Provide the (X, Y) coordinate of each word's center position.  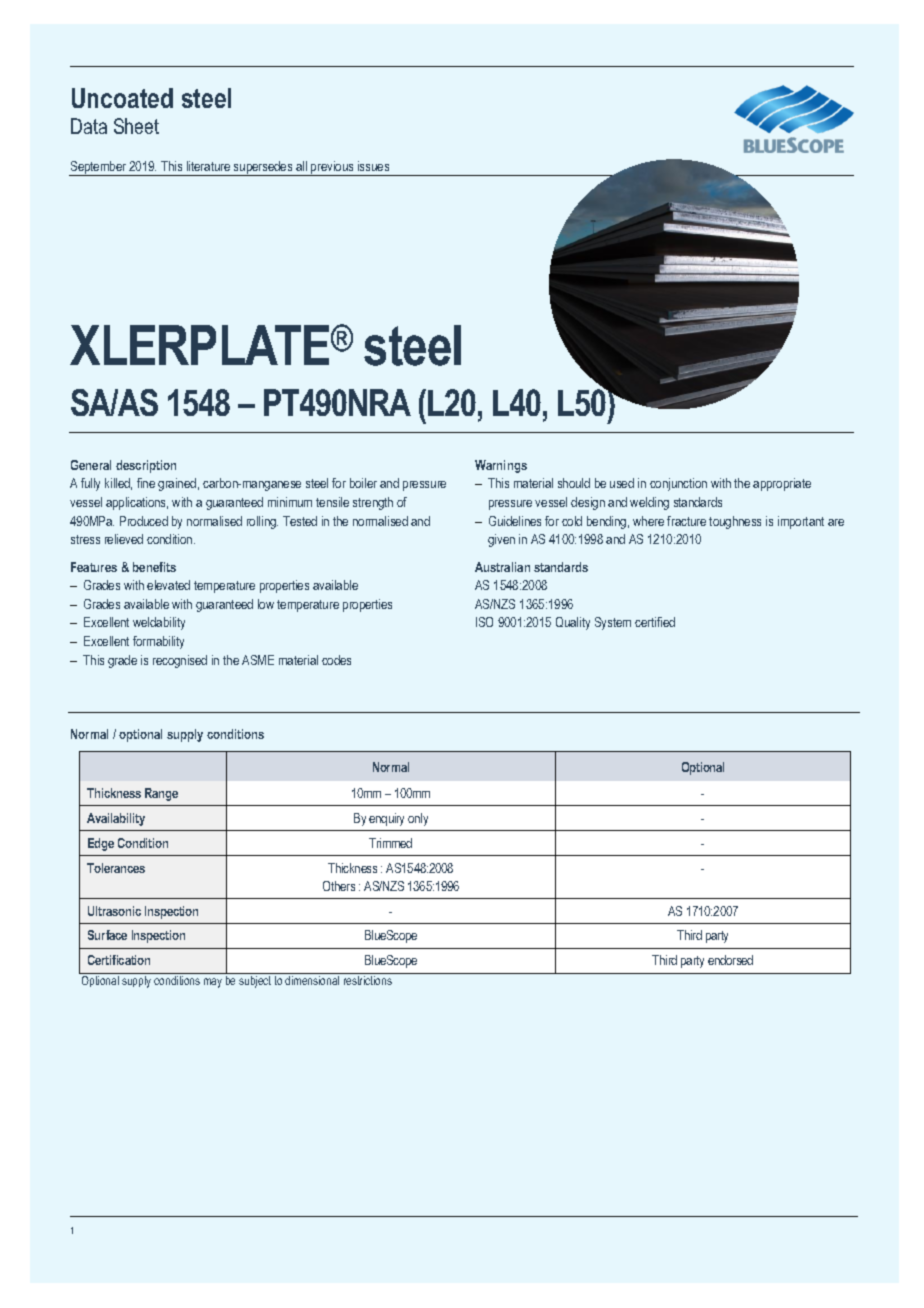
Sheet (136, 126)
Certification (119, 960)
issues (373, 166)
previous (332, 168)
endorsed (730, 960)
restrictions (368, 980)
